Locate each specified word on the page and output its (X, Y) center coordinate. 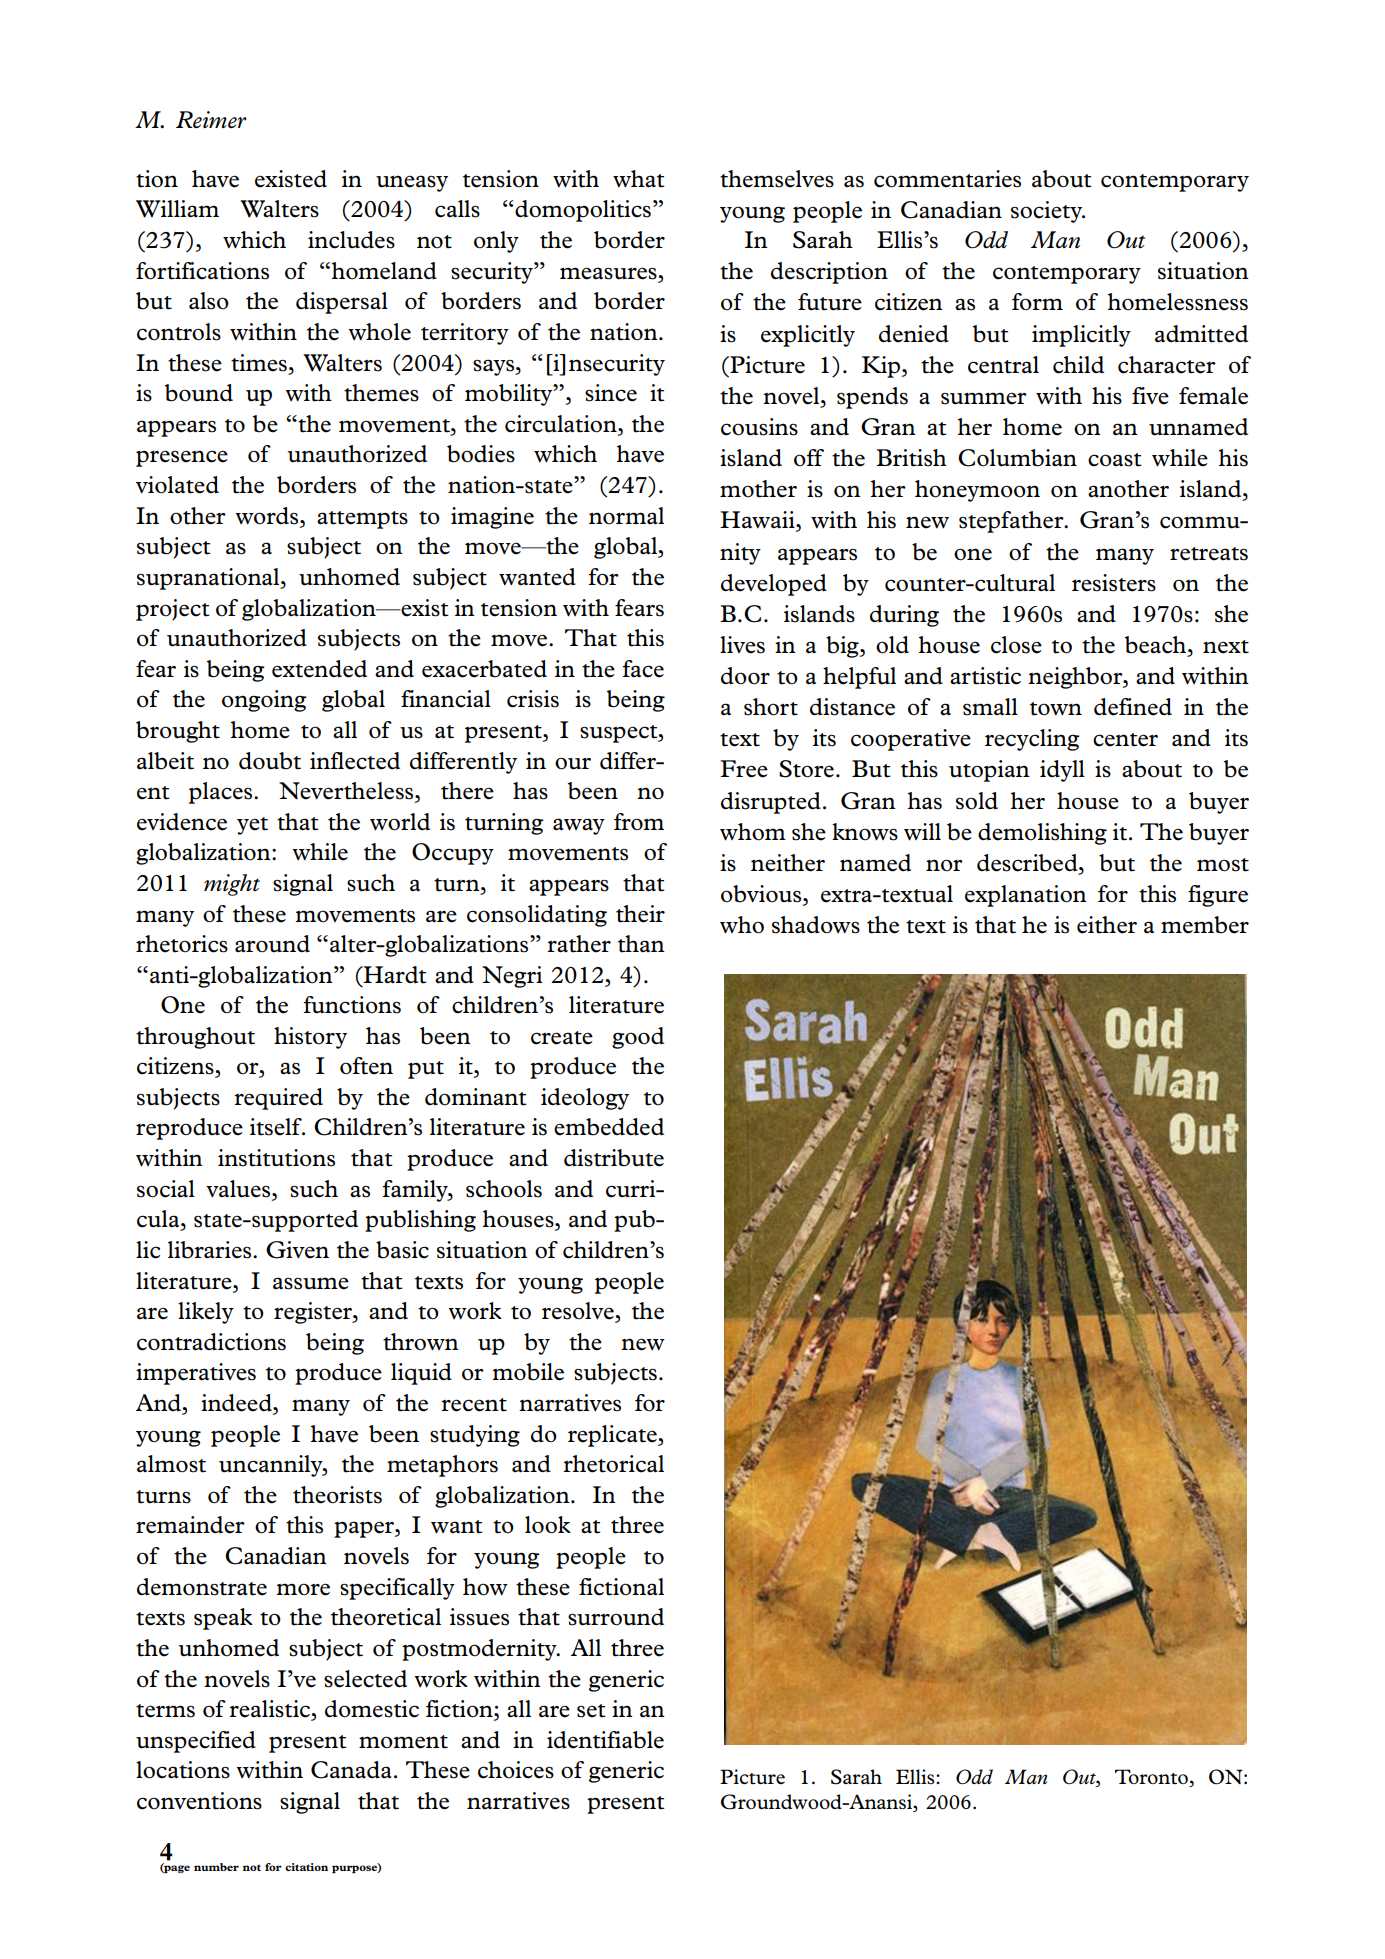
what (639, 179)
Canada (351, 1770)
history (310, 1038)
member (1205, 925)
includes (351, 240)
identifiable (605, 1740)
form (1037, 302)
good (638, 1038)
